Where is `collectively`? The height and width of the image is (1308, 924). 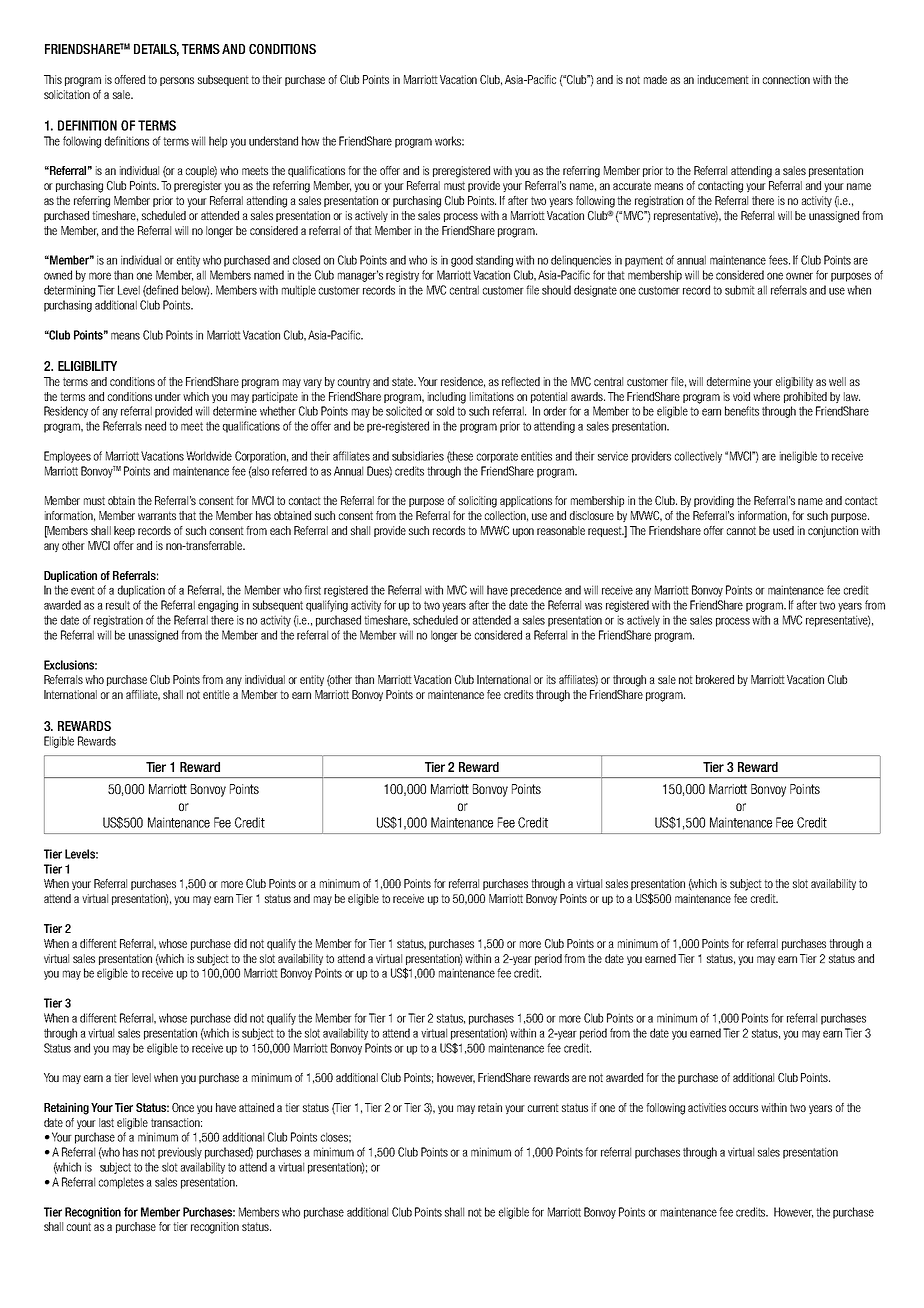
collectively is located at coordinates (698, 457).
